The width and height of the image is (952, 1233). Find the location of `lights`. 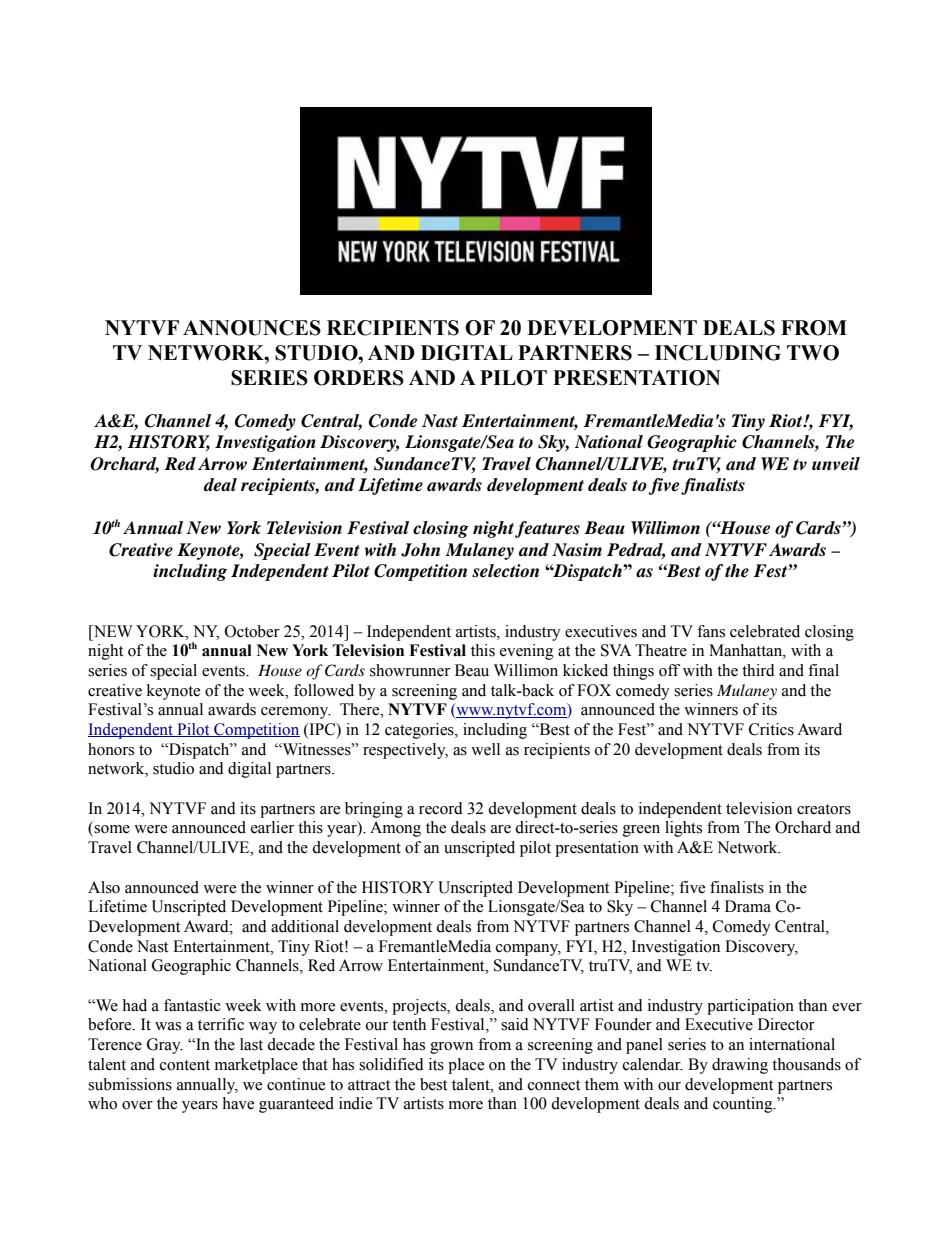

lights is located at coordinates (683, 829).
